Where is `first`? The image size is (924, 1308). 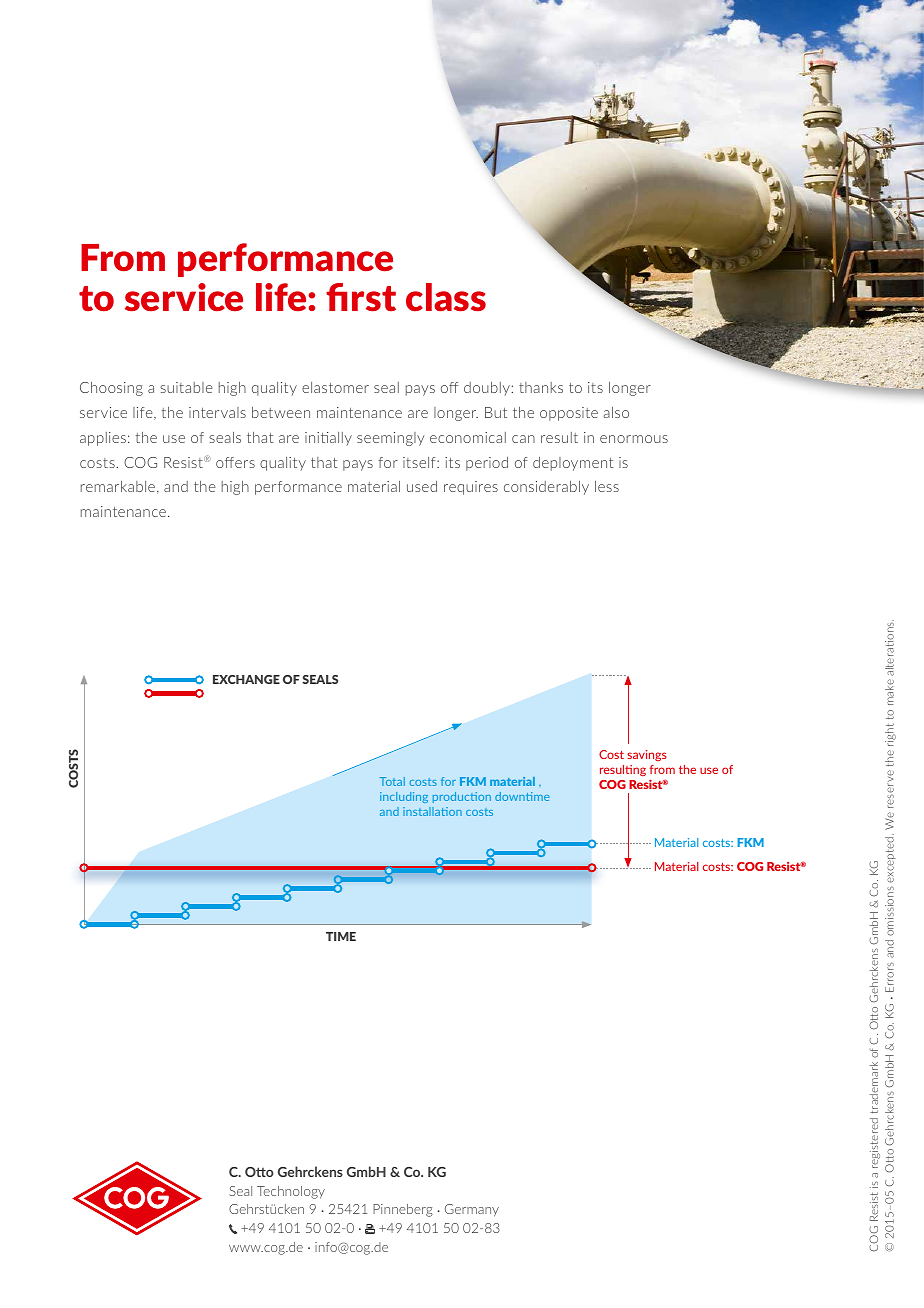 first is located at coordinates (361, 297).
